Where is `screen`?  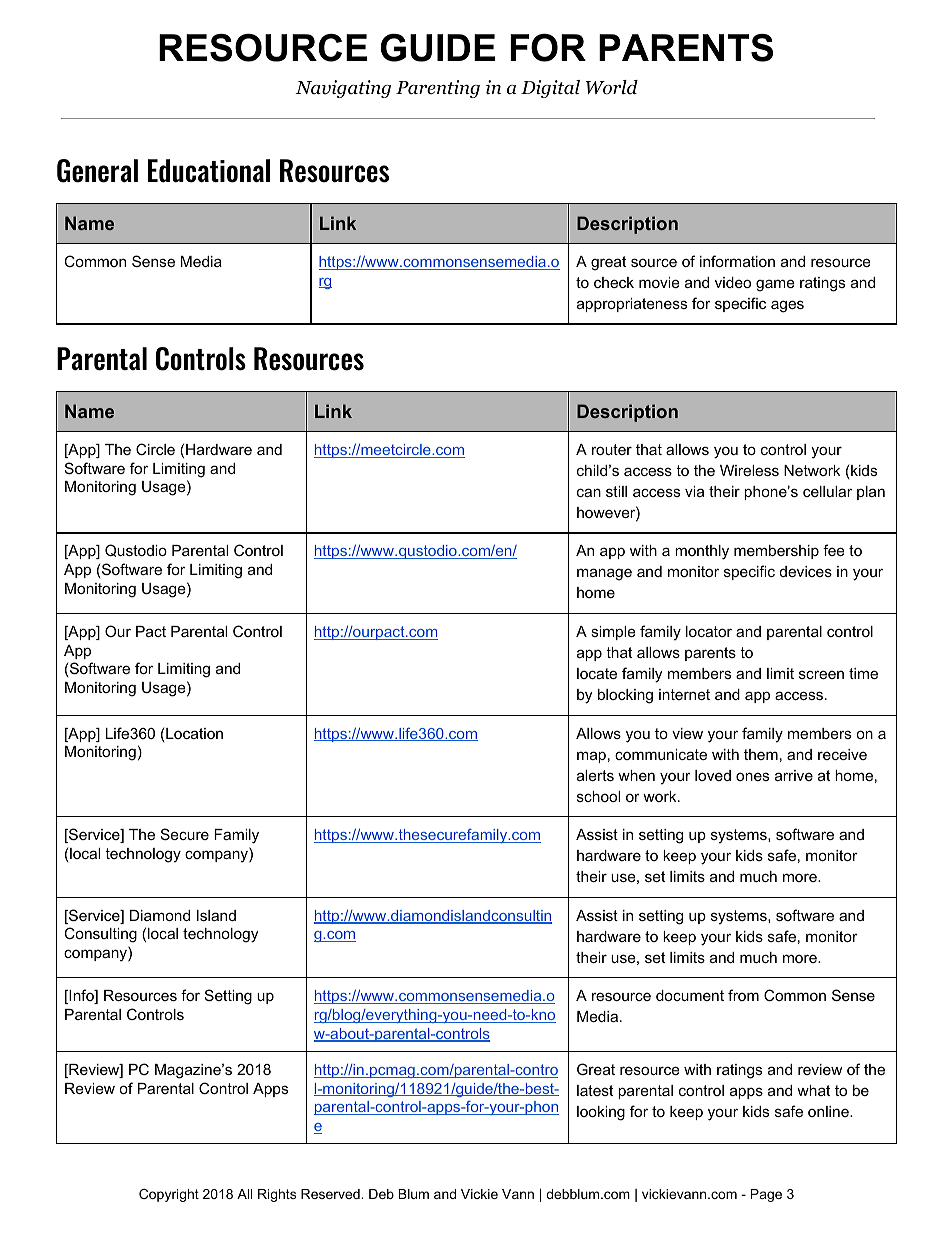 screen is located at coordinates (821, 674).
